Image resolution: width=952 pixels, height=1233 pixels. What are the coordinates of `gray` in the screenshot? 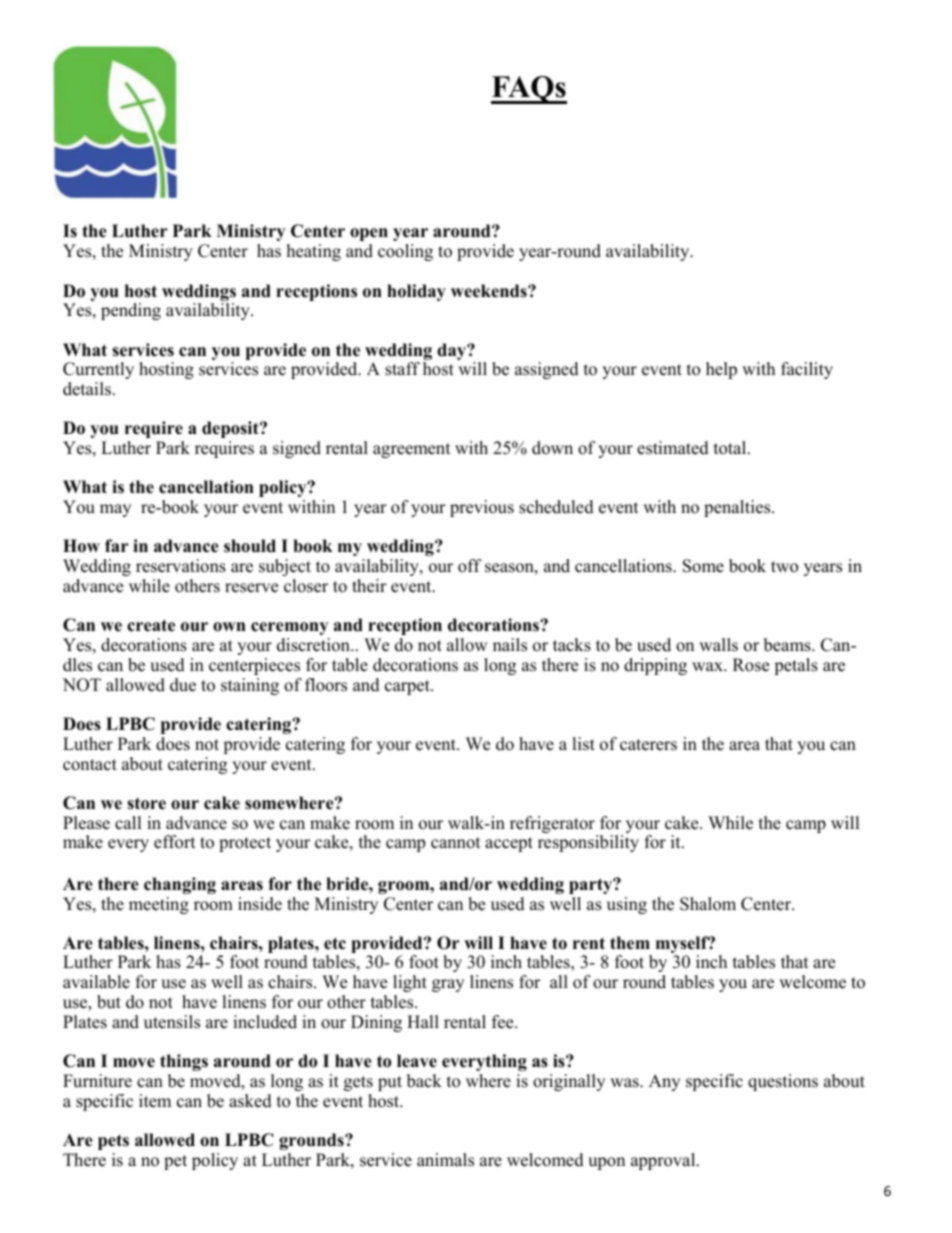 It's located at (448, 985).
